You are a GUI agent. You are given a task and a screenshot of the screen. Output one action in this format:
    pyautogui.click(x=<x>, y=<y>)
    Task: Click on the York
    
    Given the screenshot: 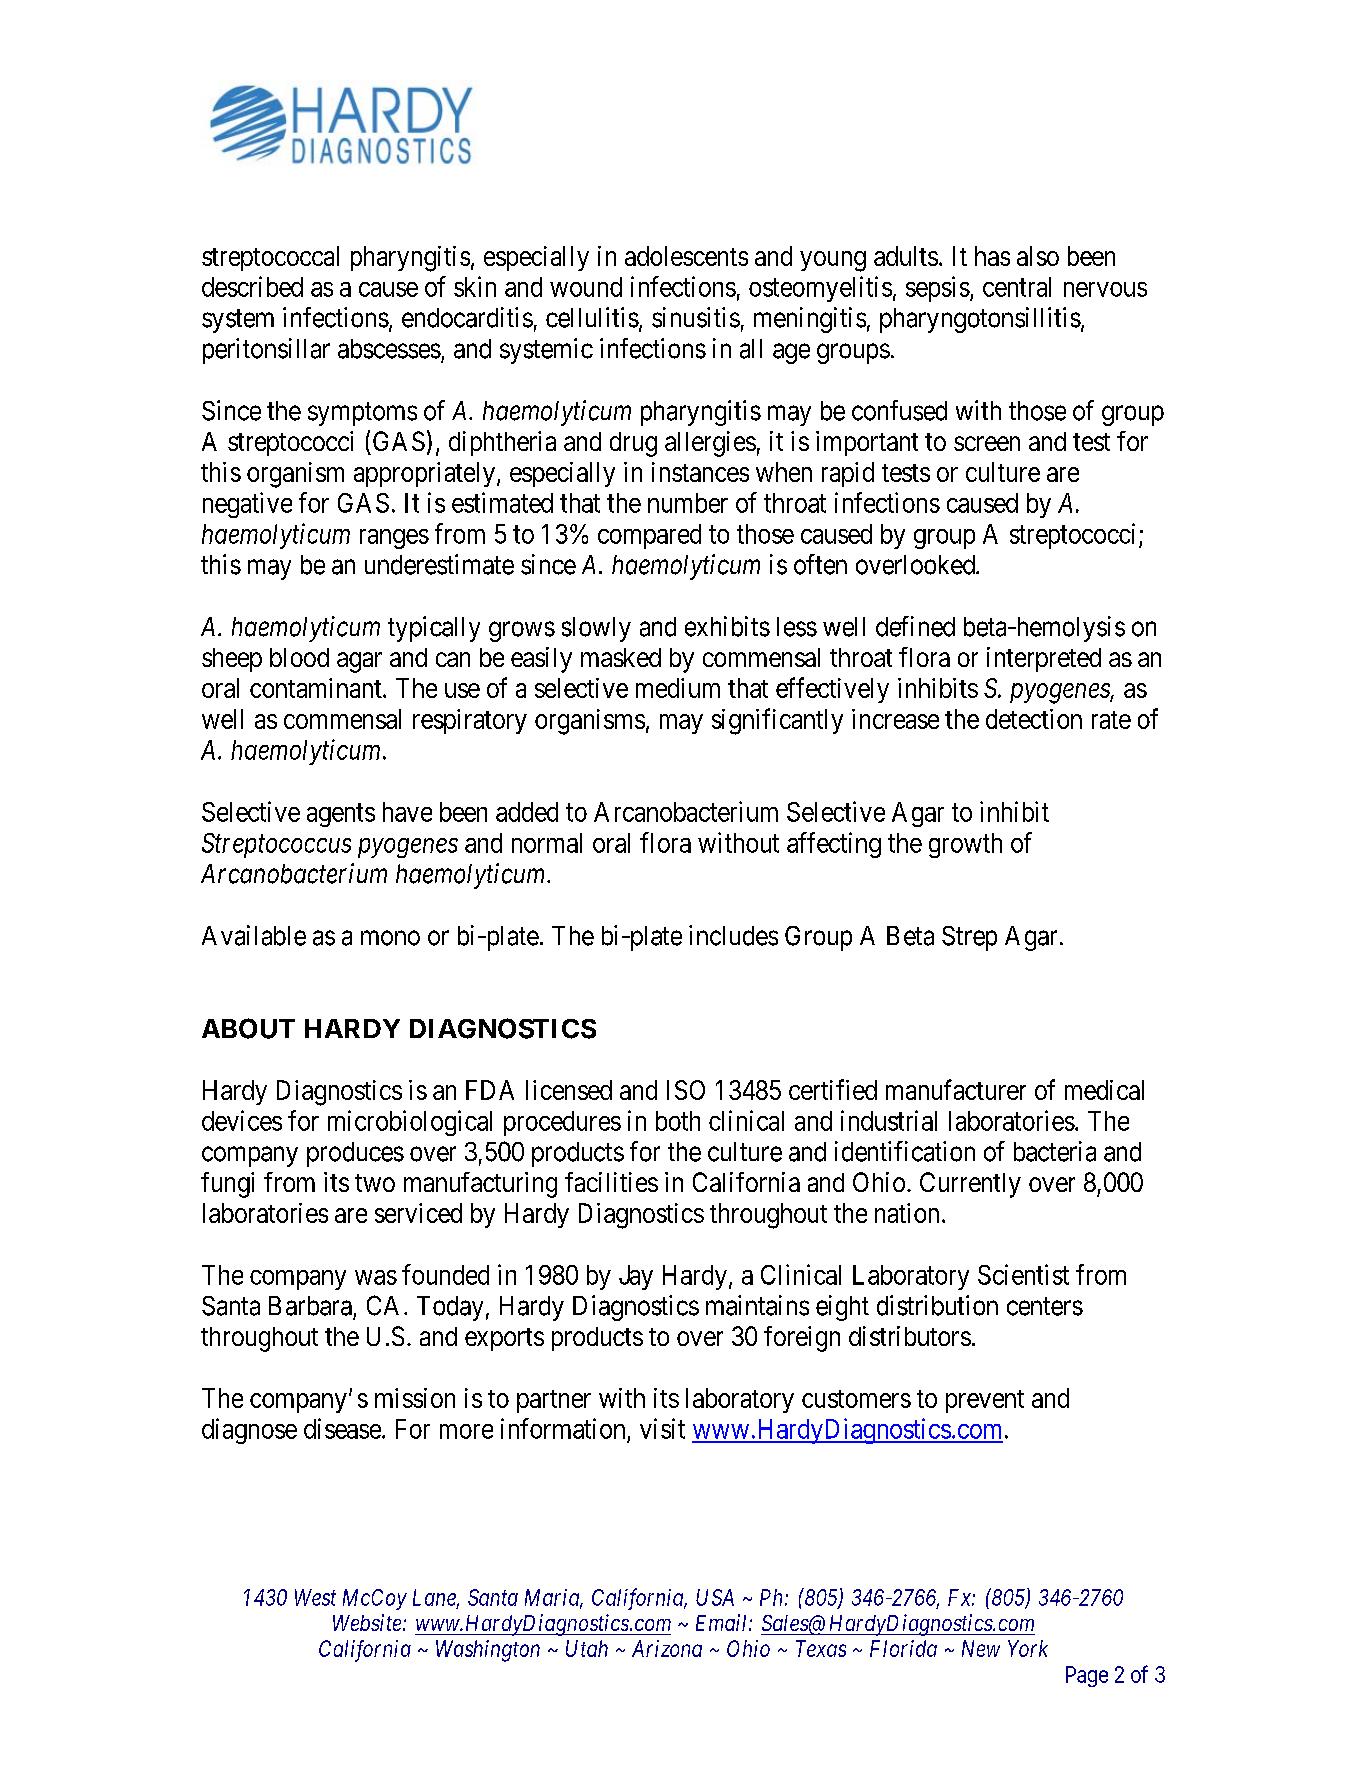 What is the action you would take?
    pyautogui.click(x=1028, y=1648)
